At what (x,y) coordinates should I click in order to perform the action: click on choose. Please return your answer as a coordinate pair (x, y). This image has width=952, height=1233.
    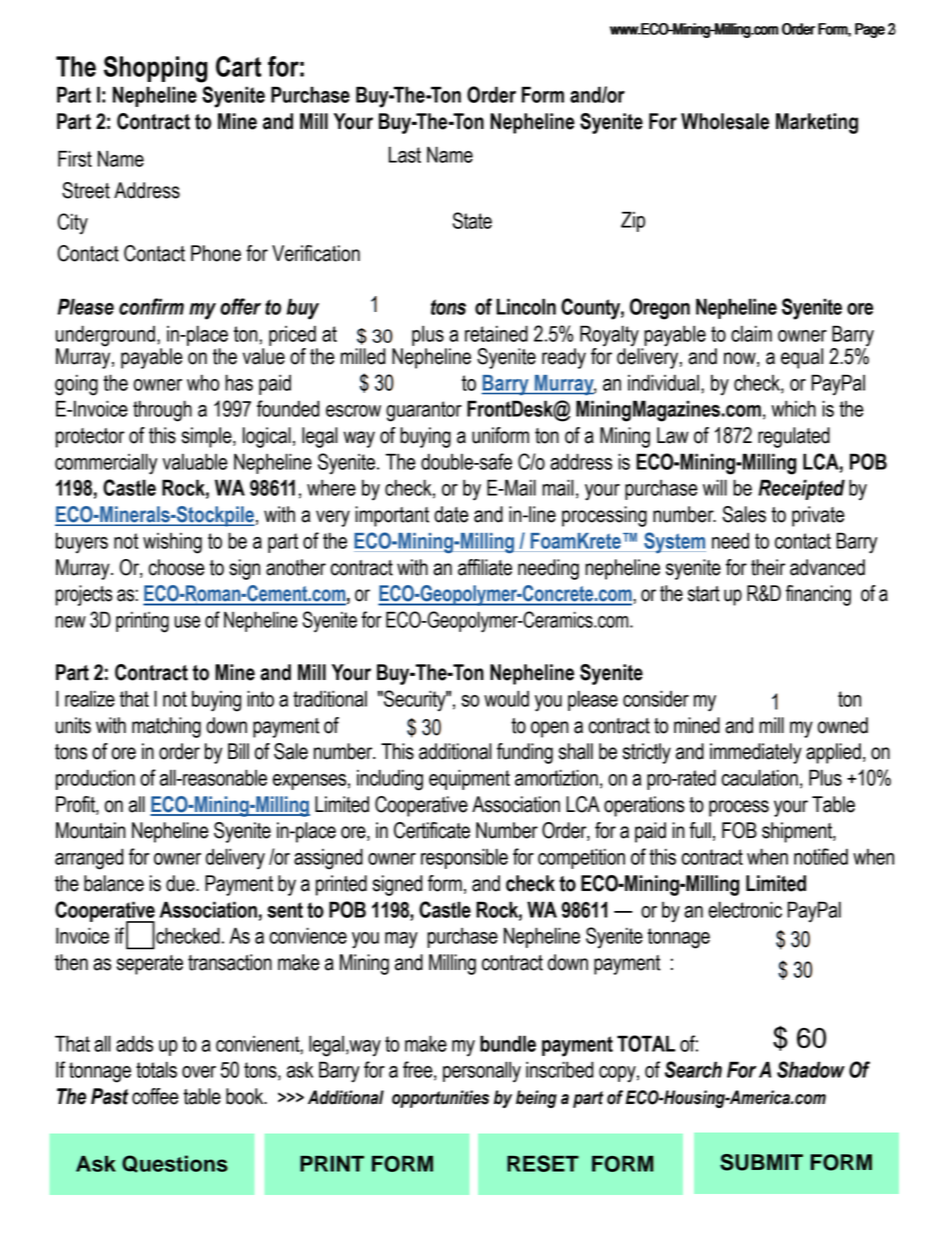
    Looking at the image, I should click on (176, 567).
